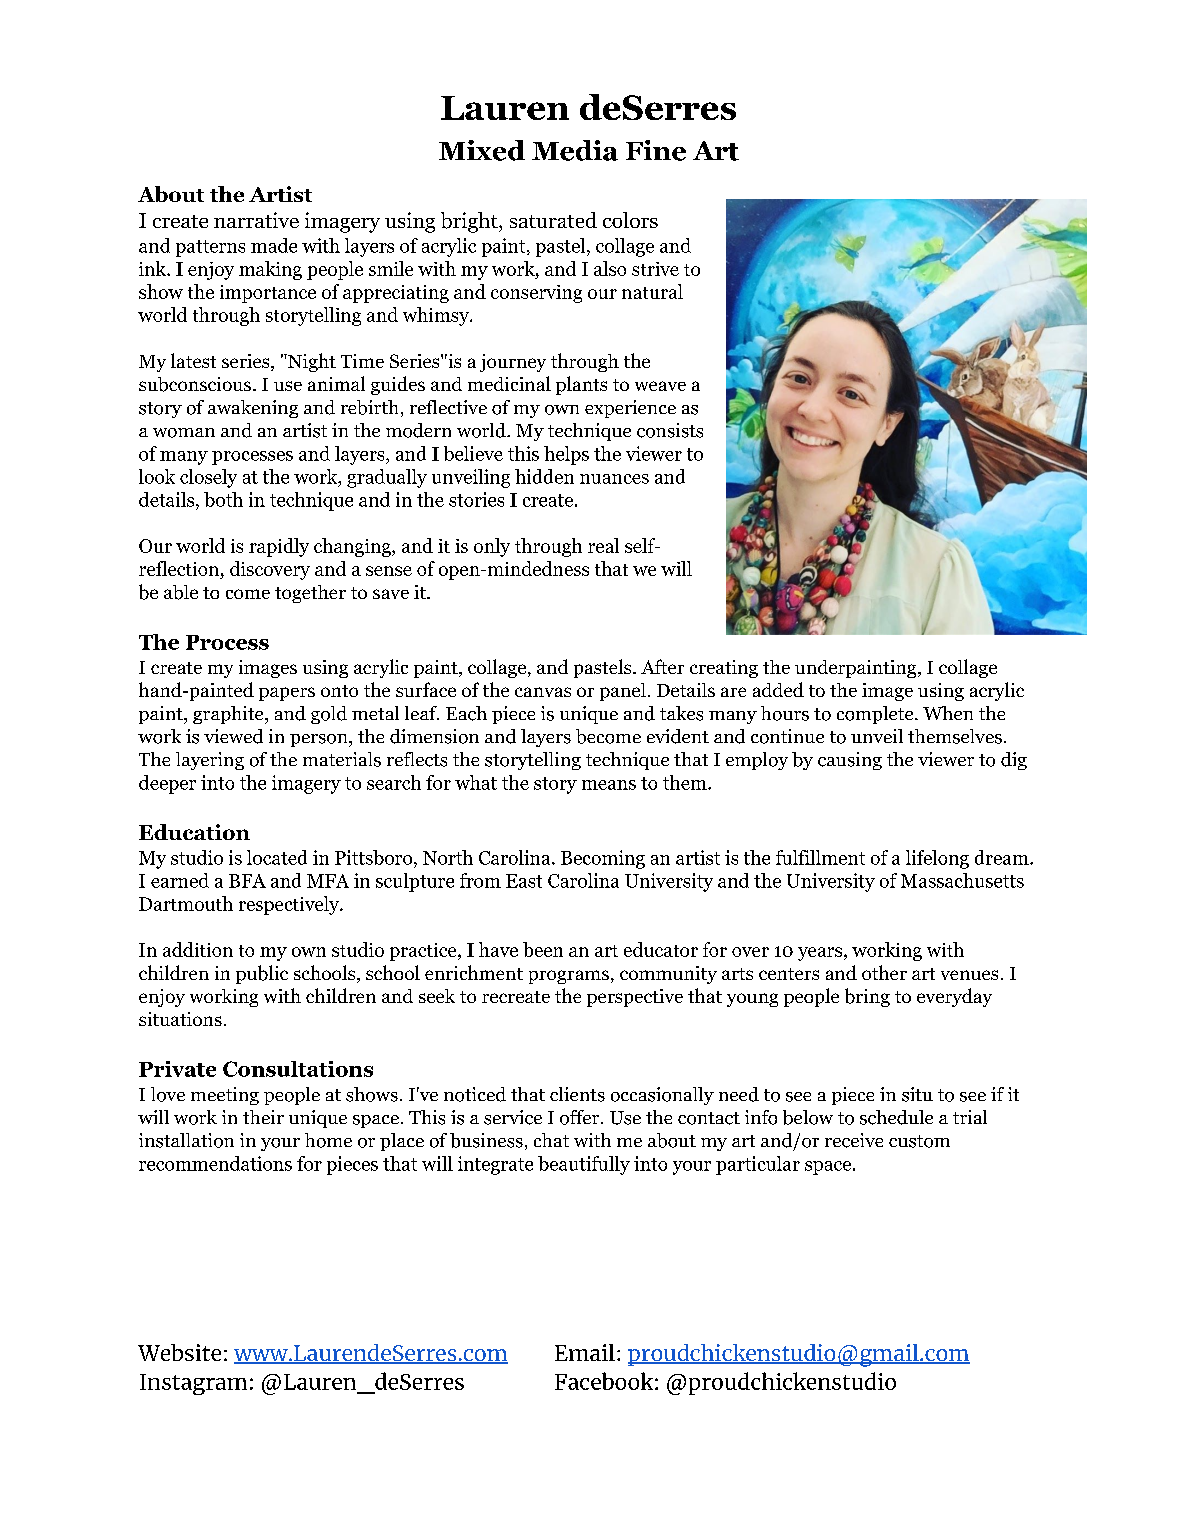 Image resolution: width=1178 pixels, height=1524 pixels. I want to click on layering, so click(210, 761).
